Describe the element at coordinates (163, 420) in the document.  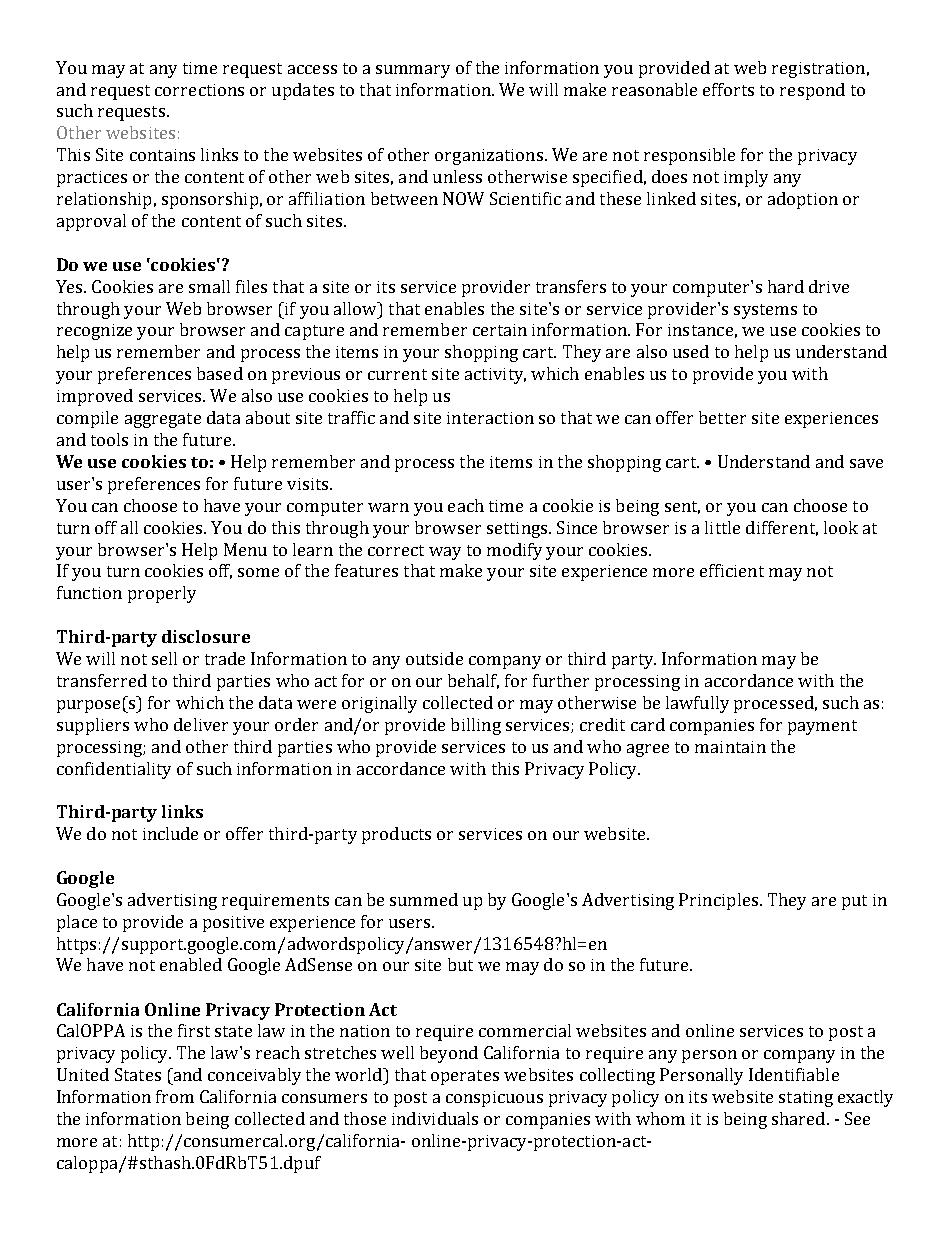
I see `aggregate` at that location.
